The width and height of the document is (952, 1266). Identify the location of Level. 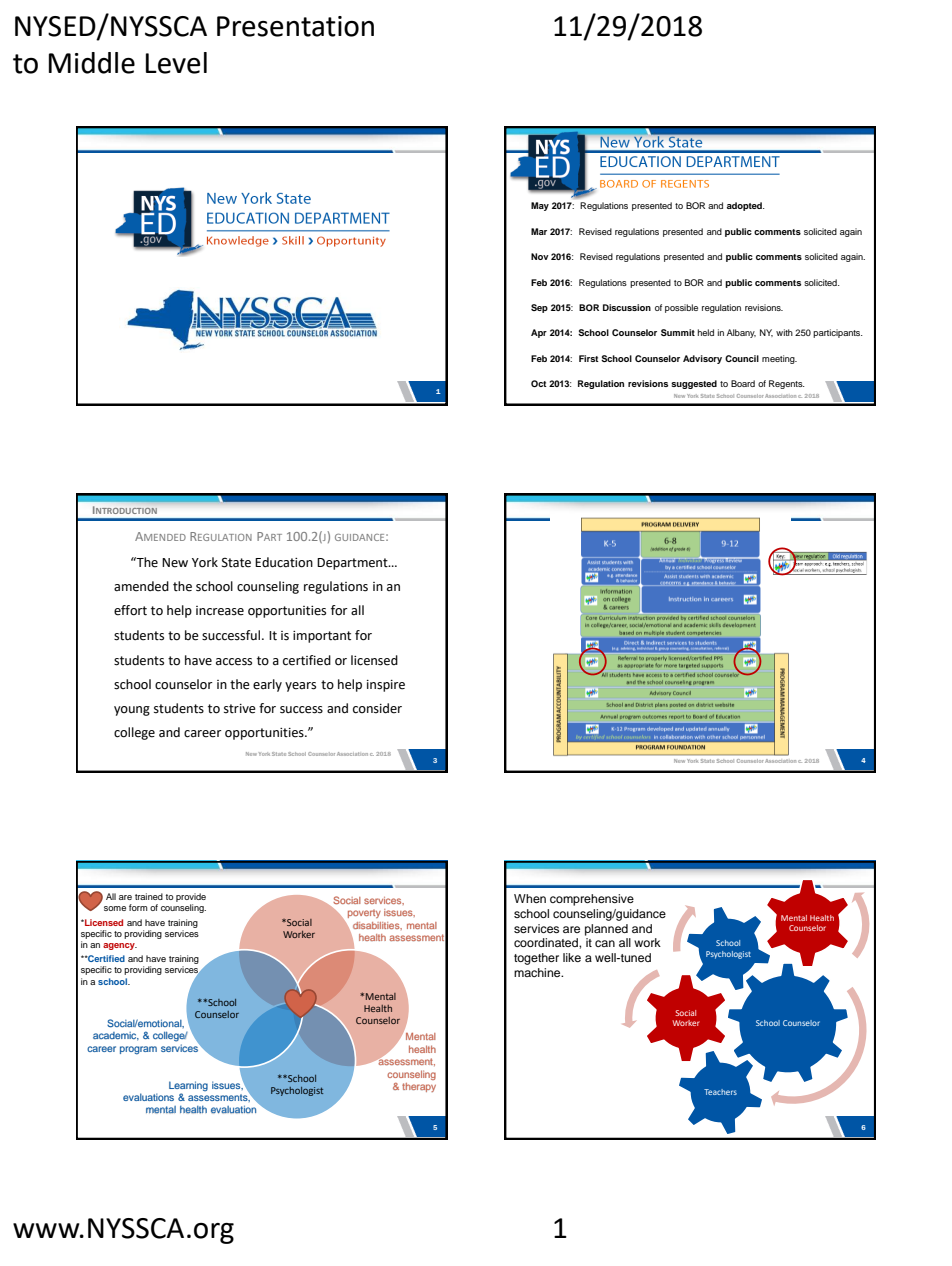
(176, 63).
